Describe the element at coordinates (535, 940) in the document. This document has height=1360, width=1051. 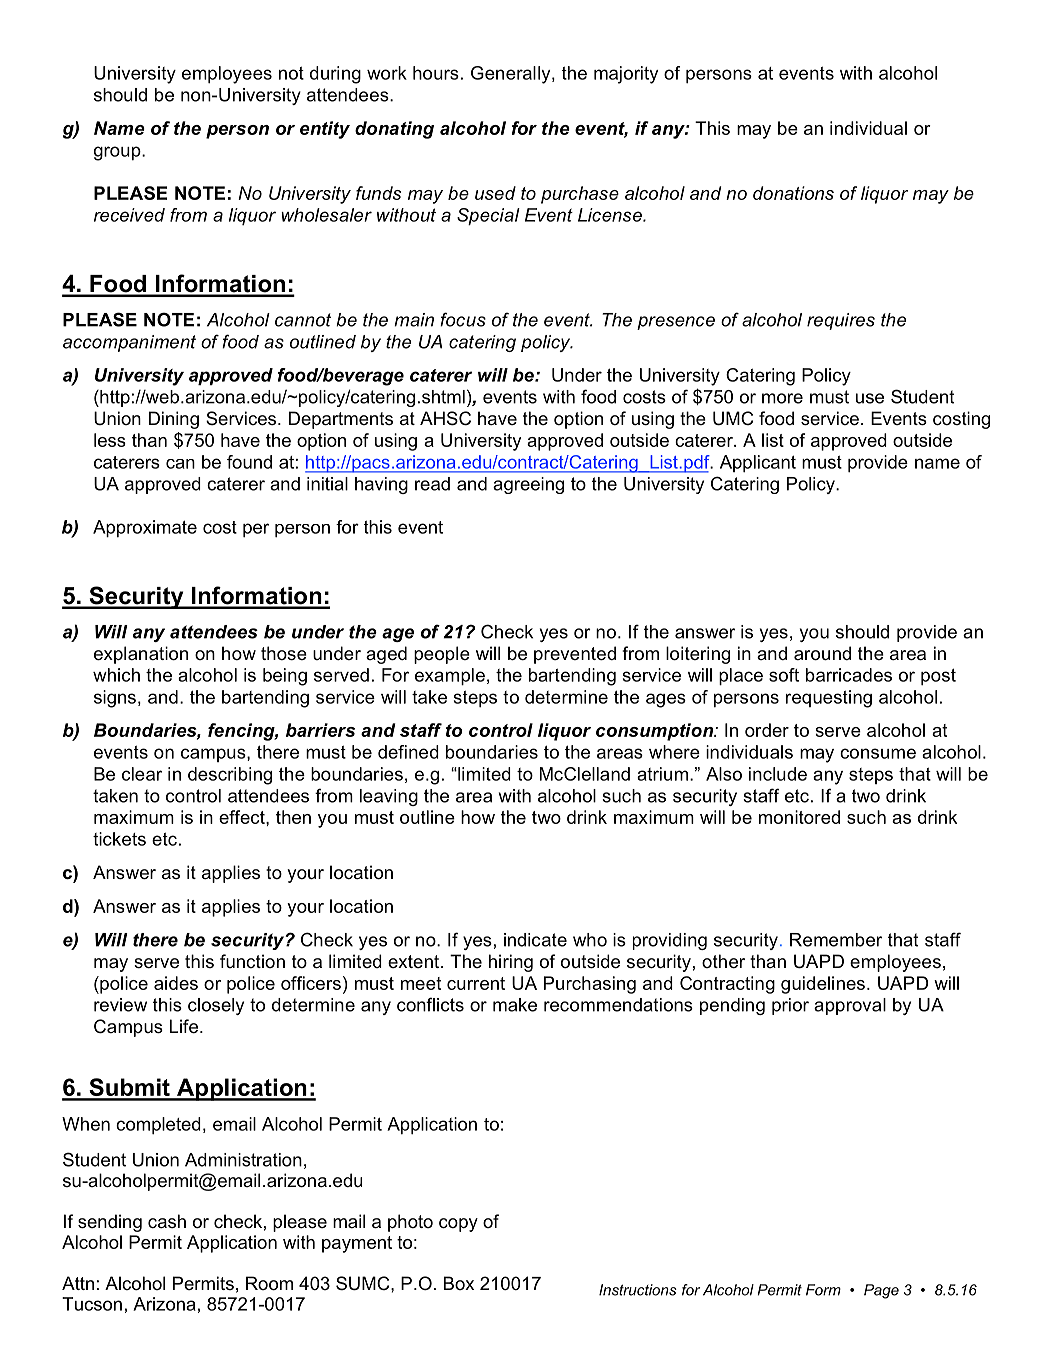
I see `indicate` at that location.
